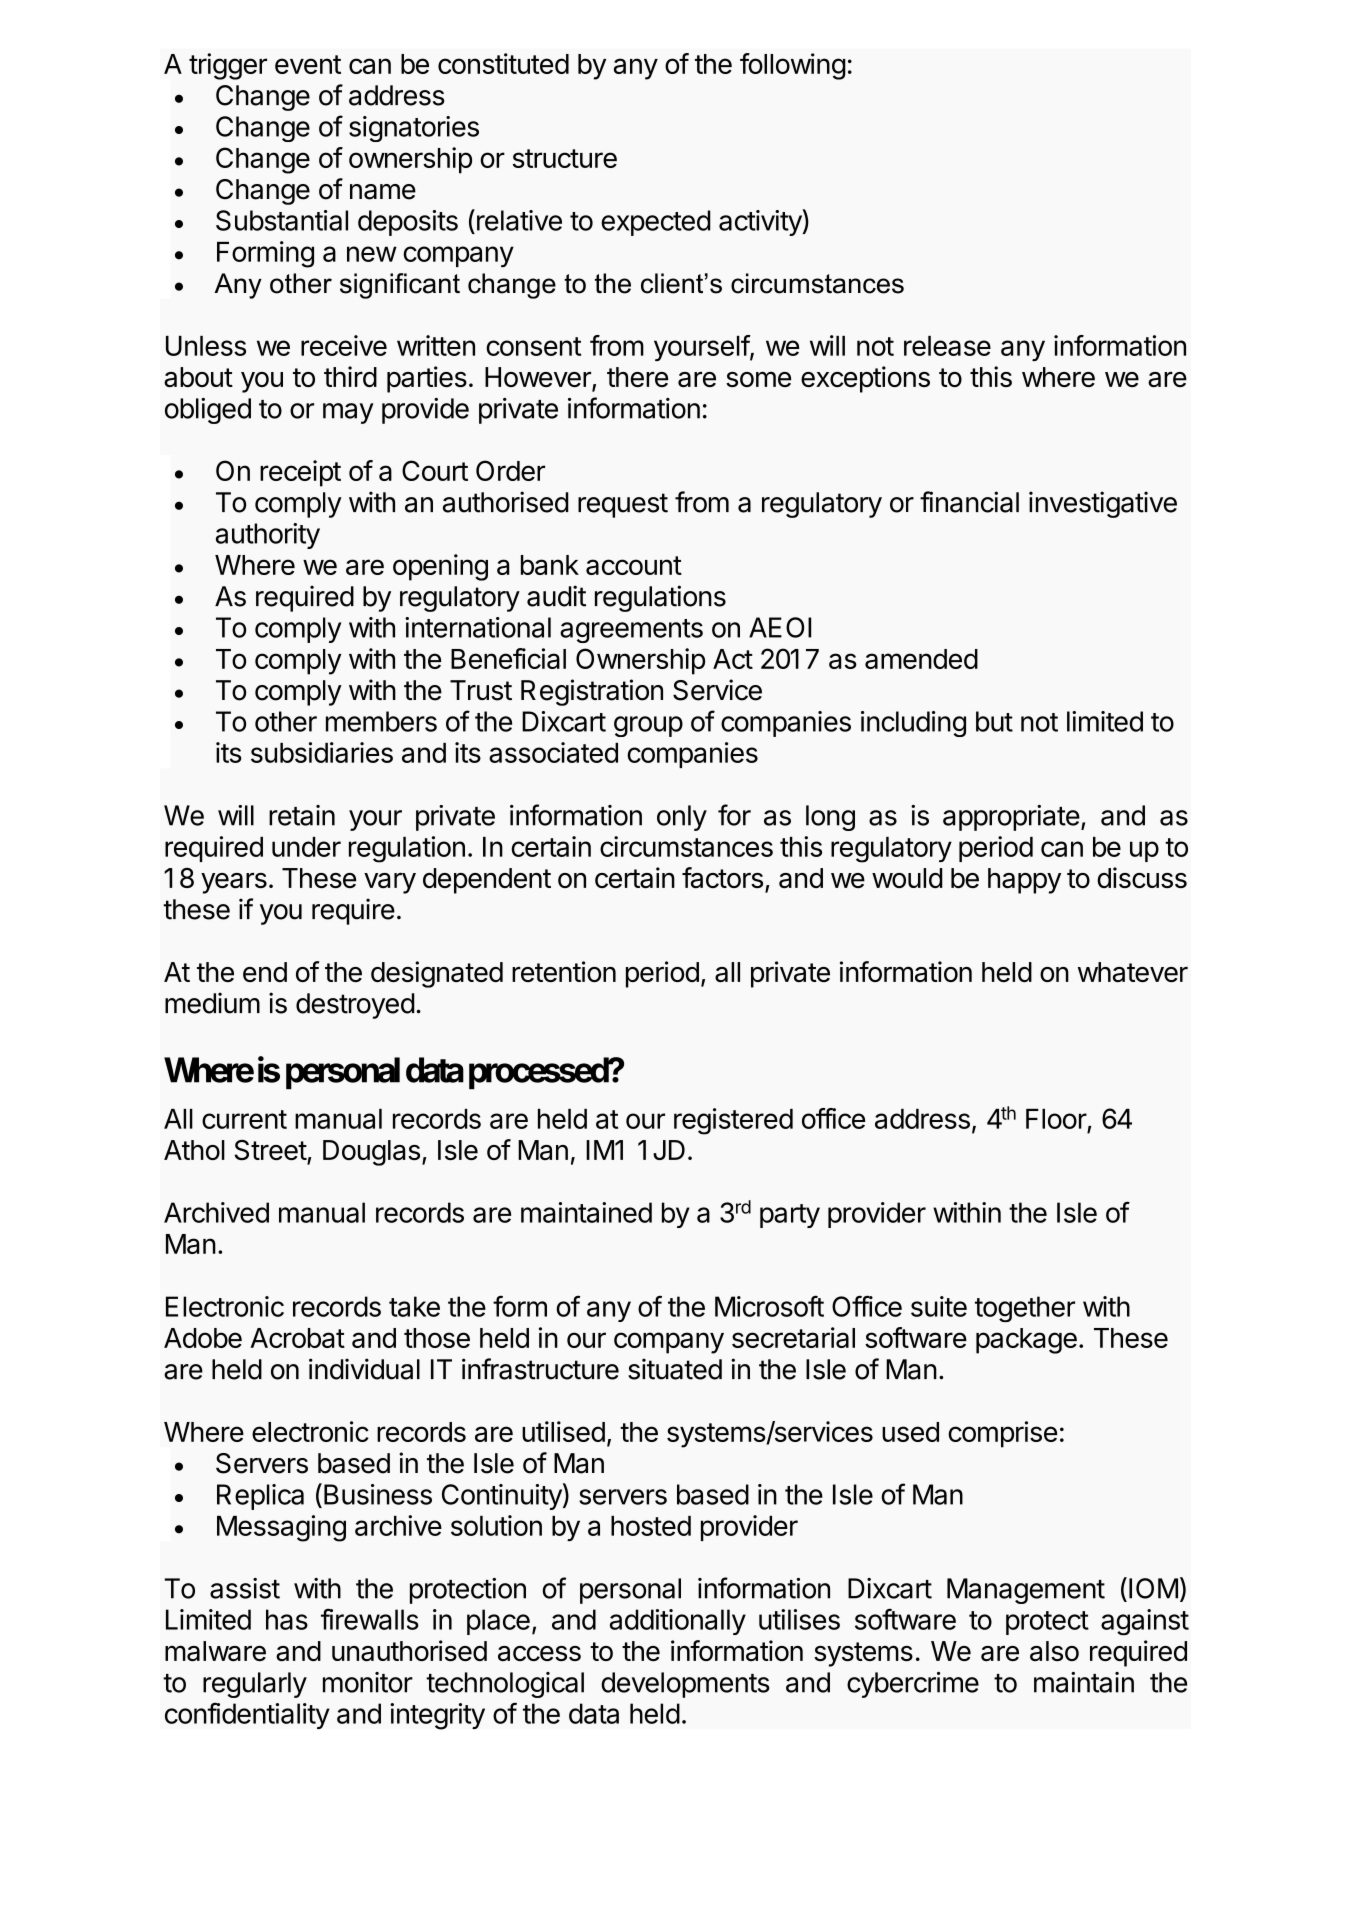  I want to click on agreements, so click(631, 631).
